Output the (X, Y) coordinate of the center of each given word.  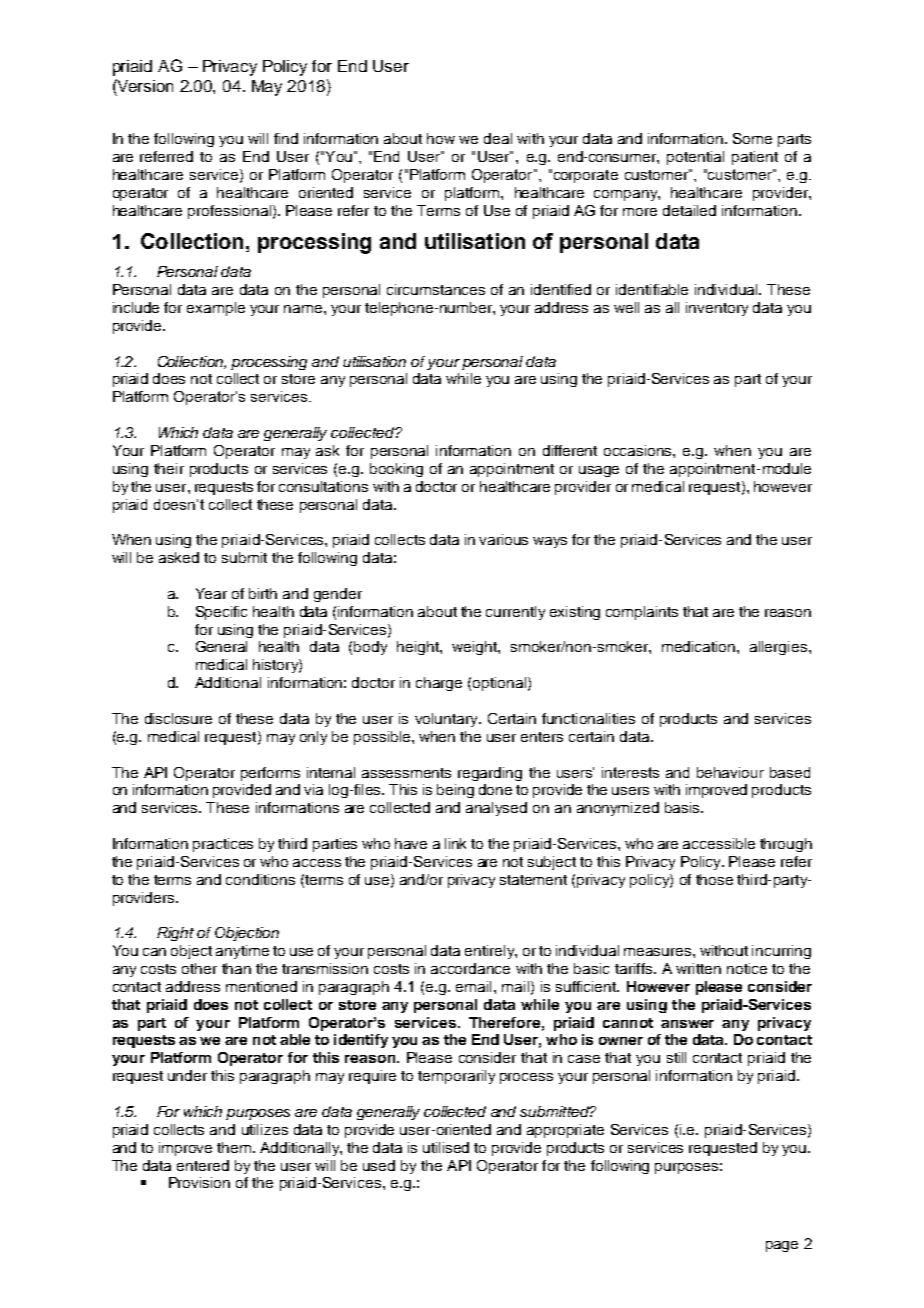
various (503, 539)
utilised (446, 1147)
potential (695, 158)
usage (599, 471)
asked (179, 557)
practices (223, 845)
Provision (199, 1182)
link (455, 843)
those (714, 879)
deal (498, 138)
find (286, 138)
